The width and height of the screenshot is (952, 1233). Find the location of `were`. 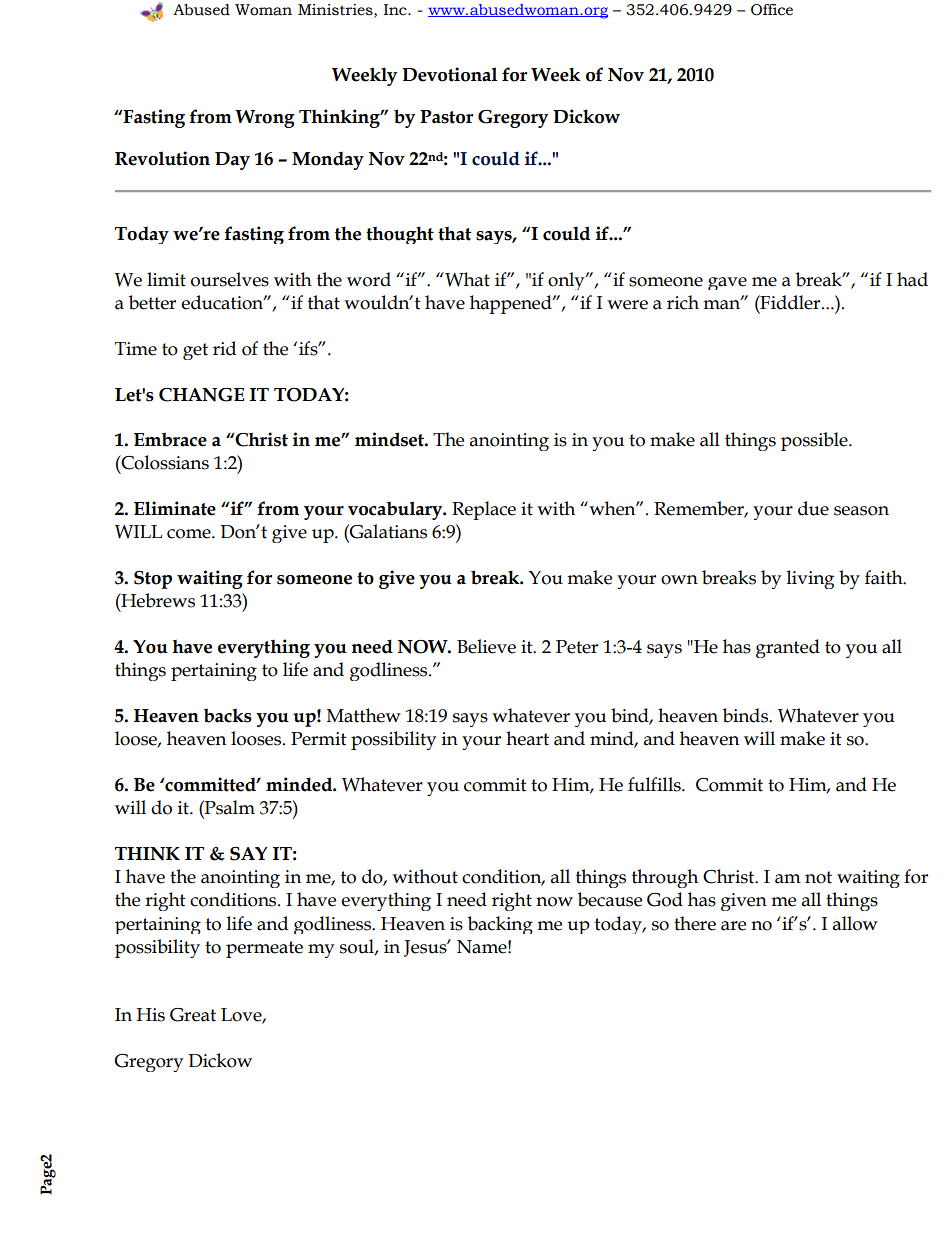

were is located at coordinates (627, 305).
